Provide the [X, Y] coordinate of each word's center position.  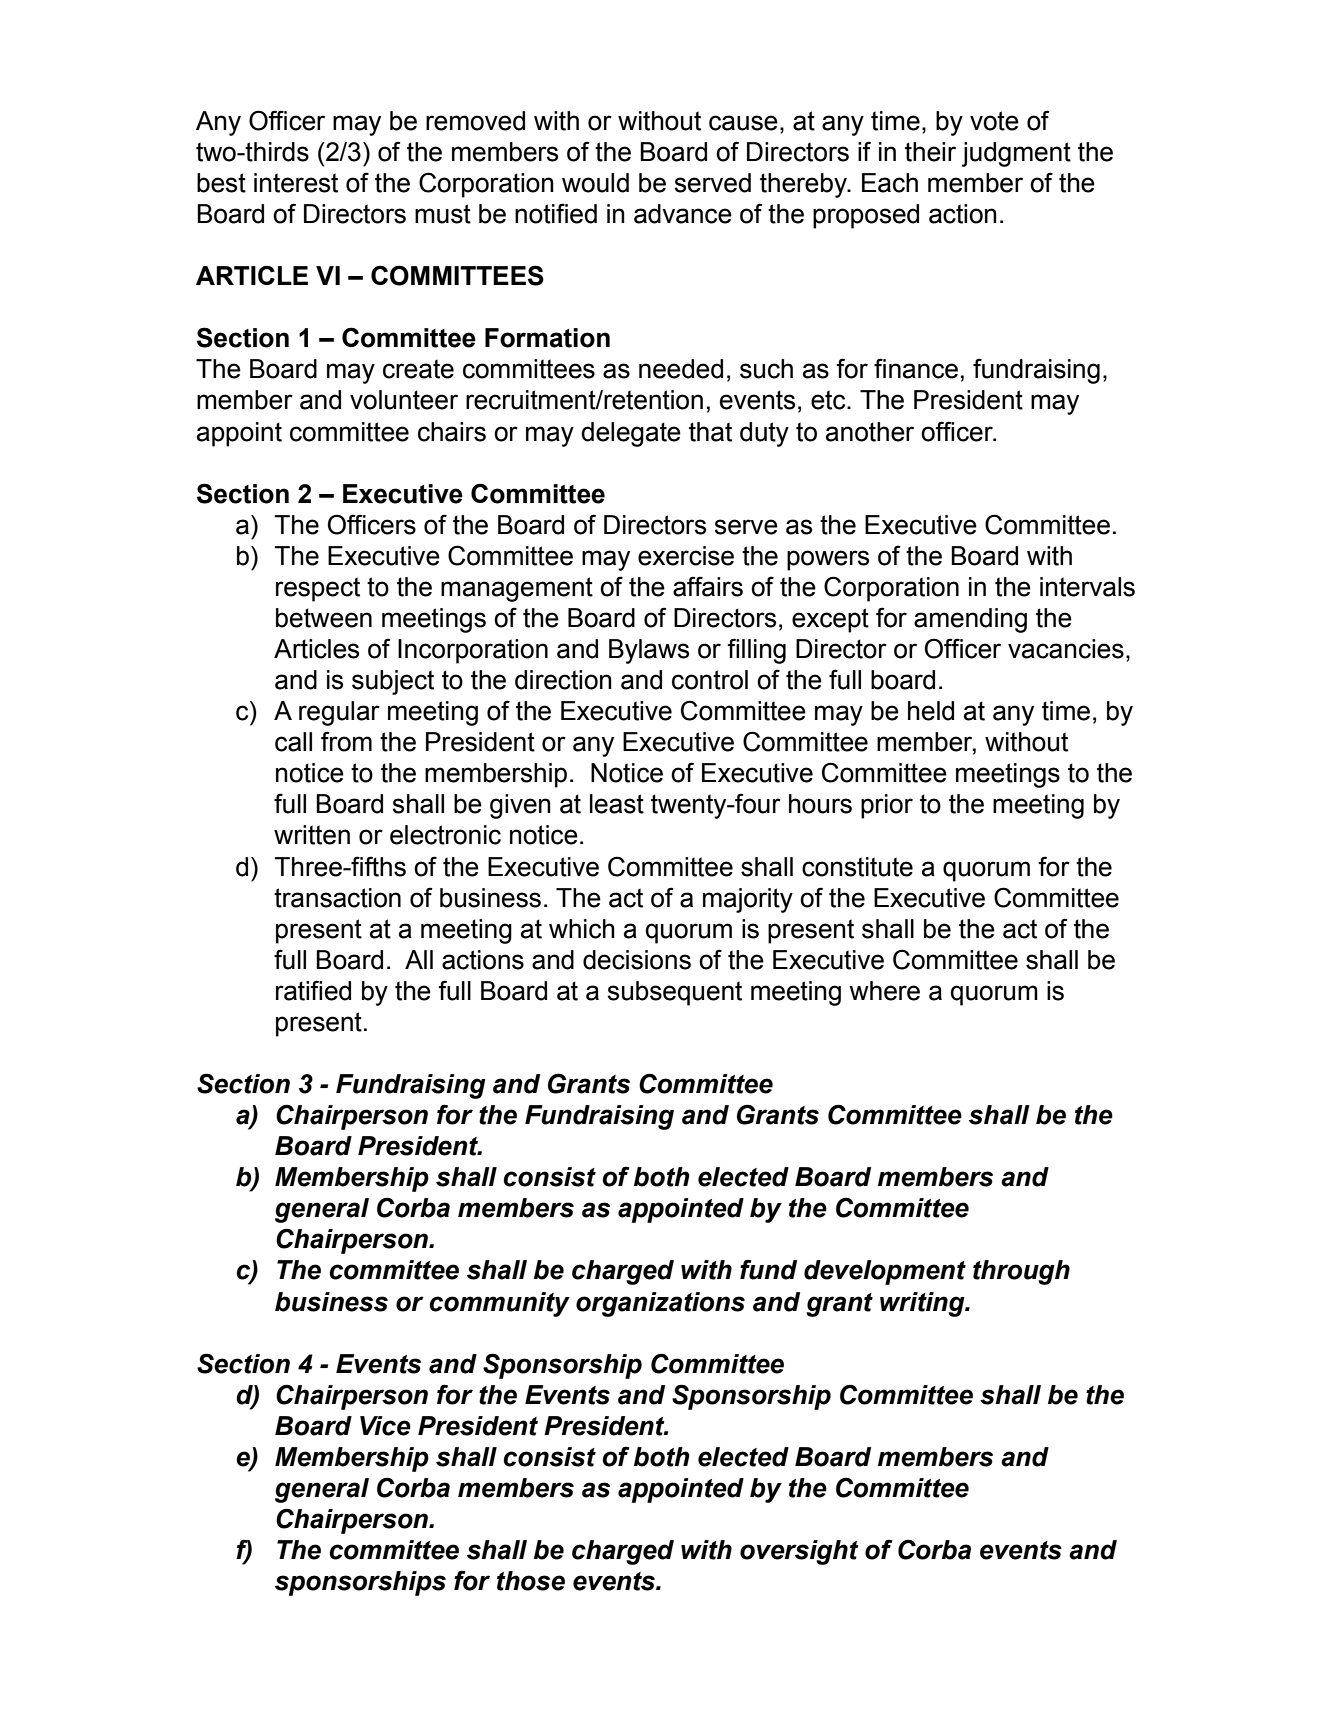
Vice [385, 1426]
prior [887, 806]
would [595, 183]
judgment [1016, 154]
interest [296, 183]
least [617, 804]
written [312, 835]
